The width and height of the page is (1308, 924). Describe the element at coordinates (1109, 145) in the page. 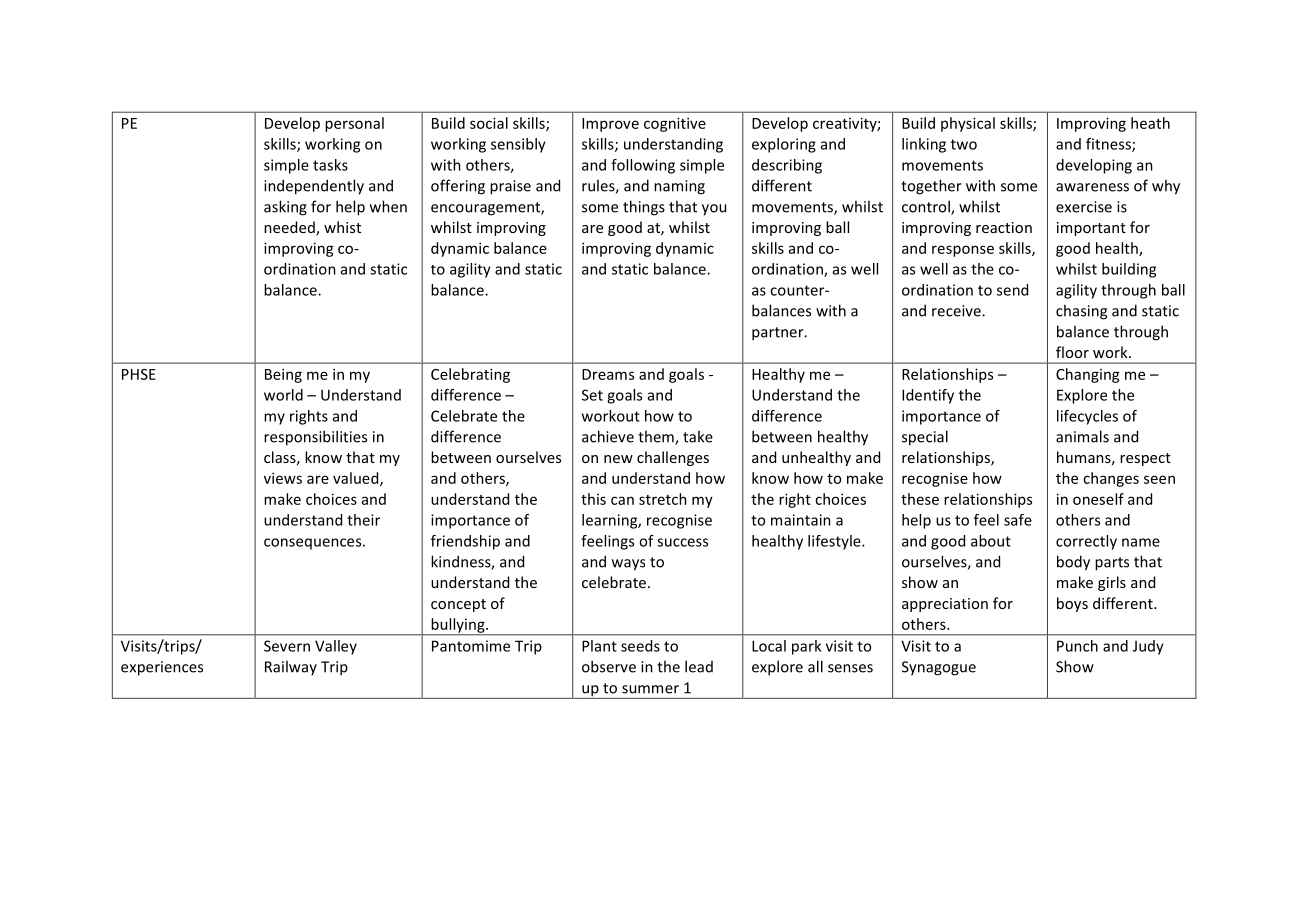

I see `fitness` at that location.
